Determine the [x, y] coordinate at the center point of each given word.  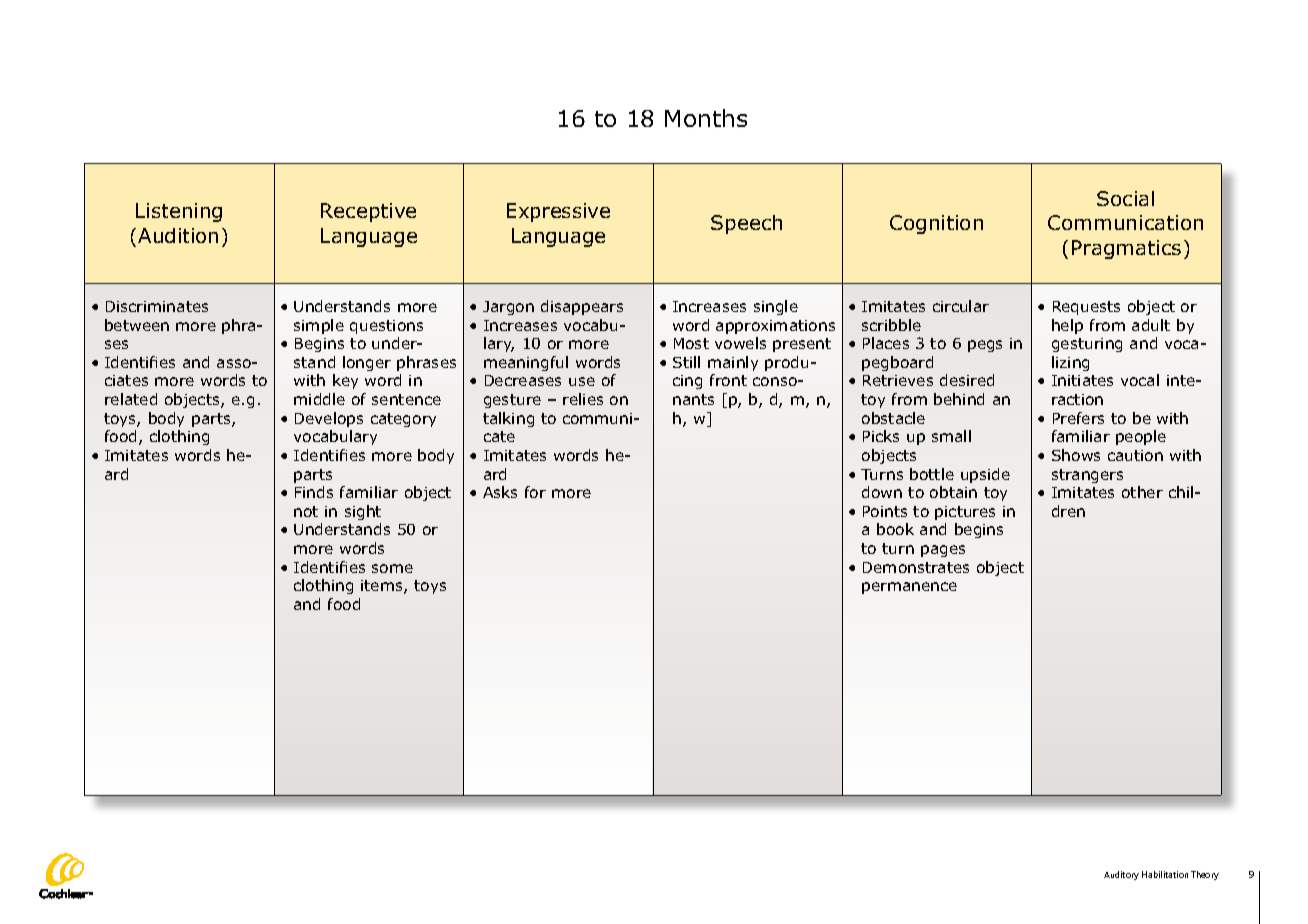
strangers [1087, 476]
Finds [314, 492]
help [1067, 326]
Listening [179, 212]
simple [319, 326]
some [392, 568]
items [383, 587]
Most [691, 343]
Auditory [1121, 875]
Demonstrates [916, 567]
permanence [909, 588]
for [535, 492]
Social [1125, 198]
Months [706, 118]
